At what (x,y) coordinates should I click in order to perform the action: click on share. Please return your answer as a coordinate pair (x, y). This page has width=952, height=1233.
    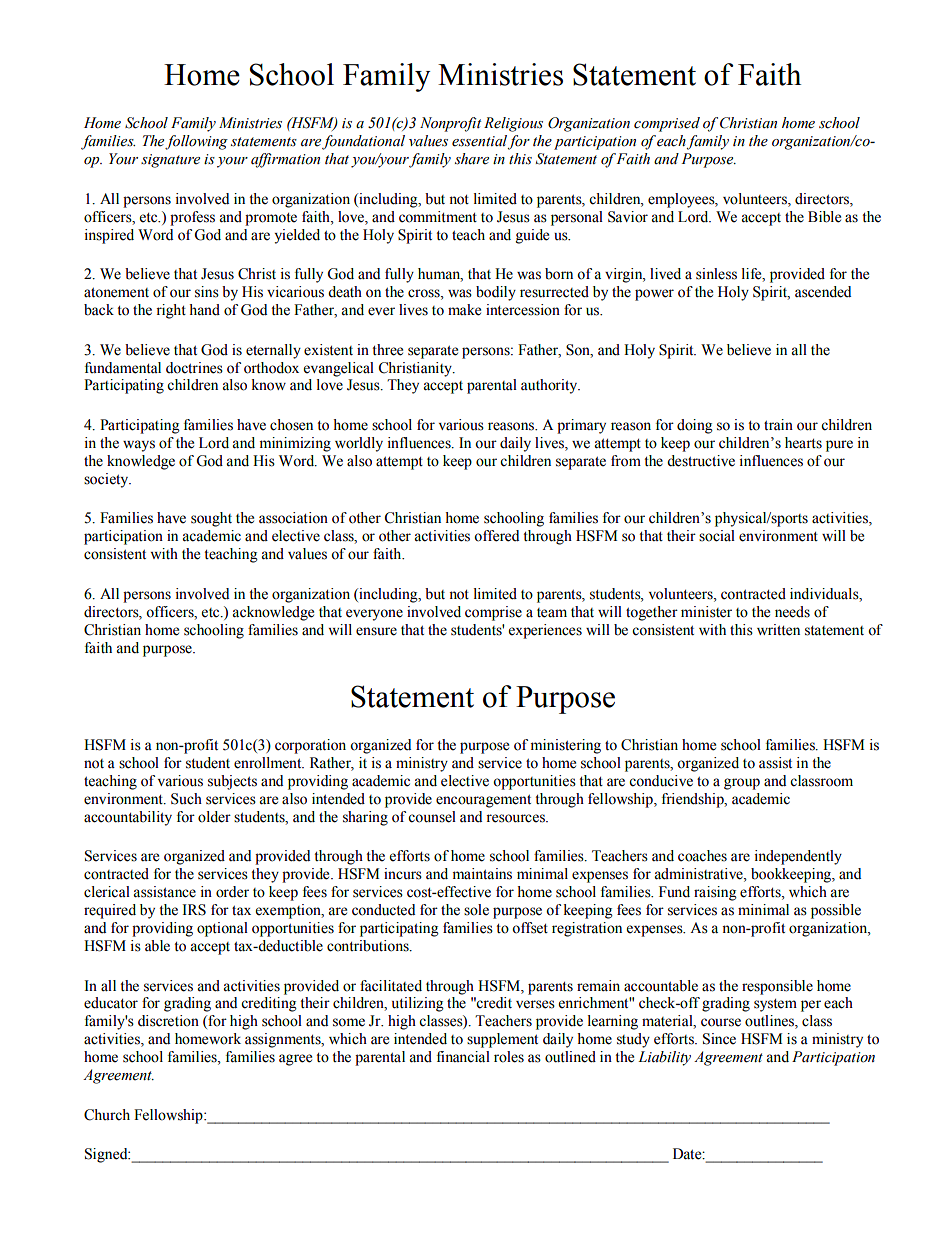
    Looking at the image, I should click on (472, 159).
